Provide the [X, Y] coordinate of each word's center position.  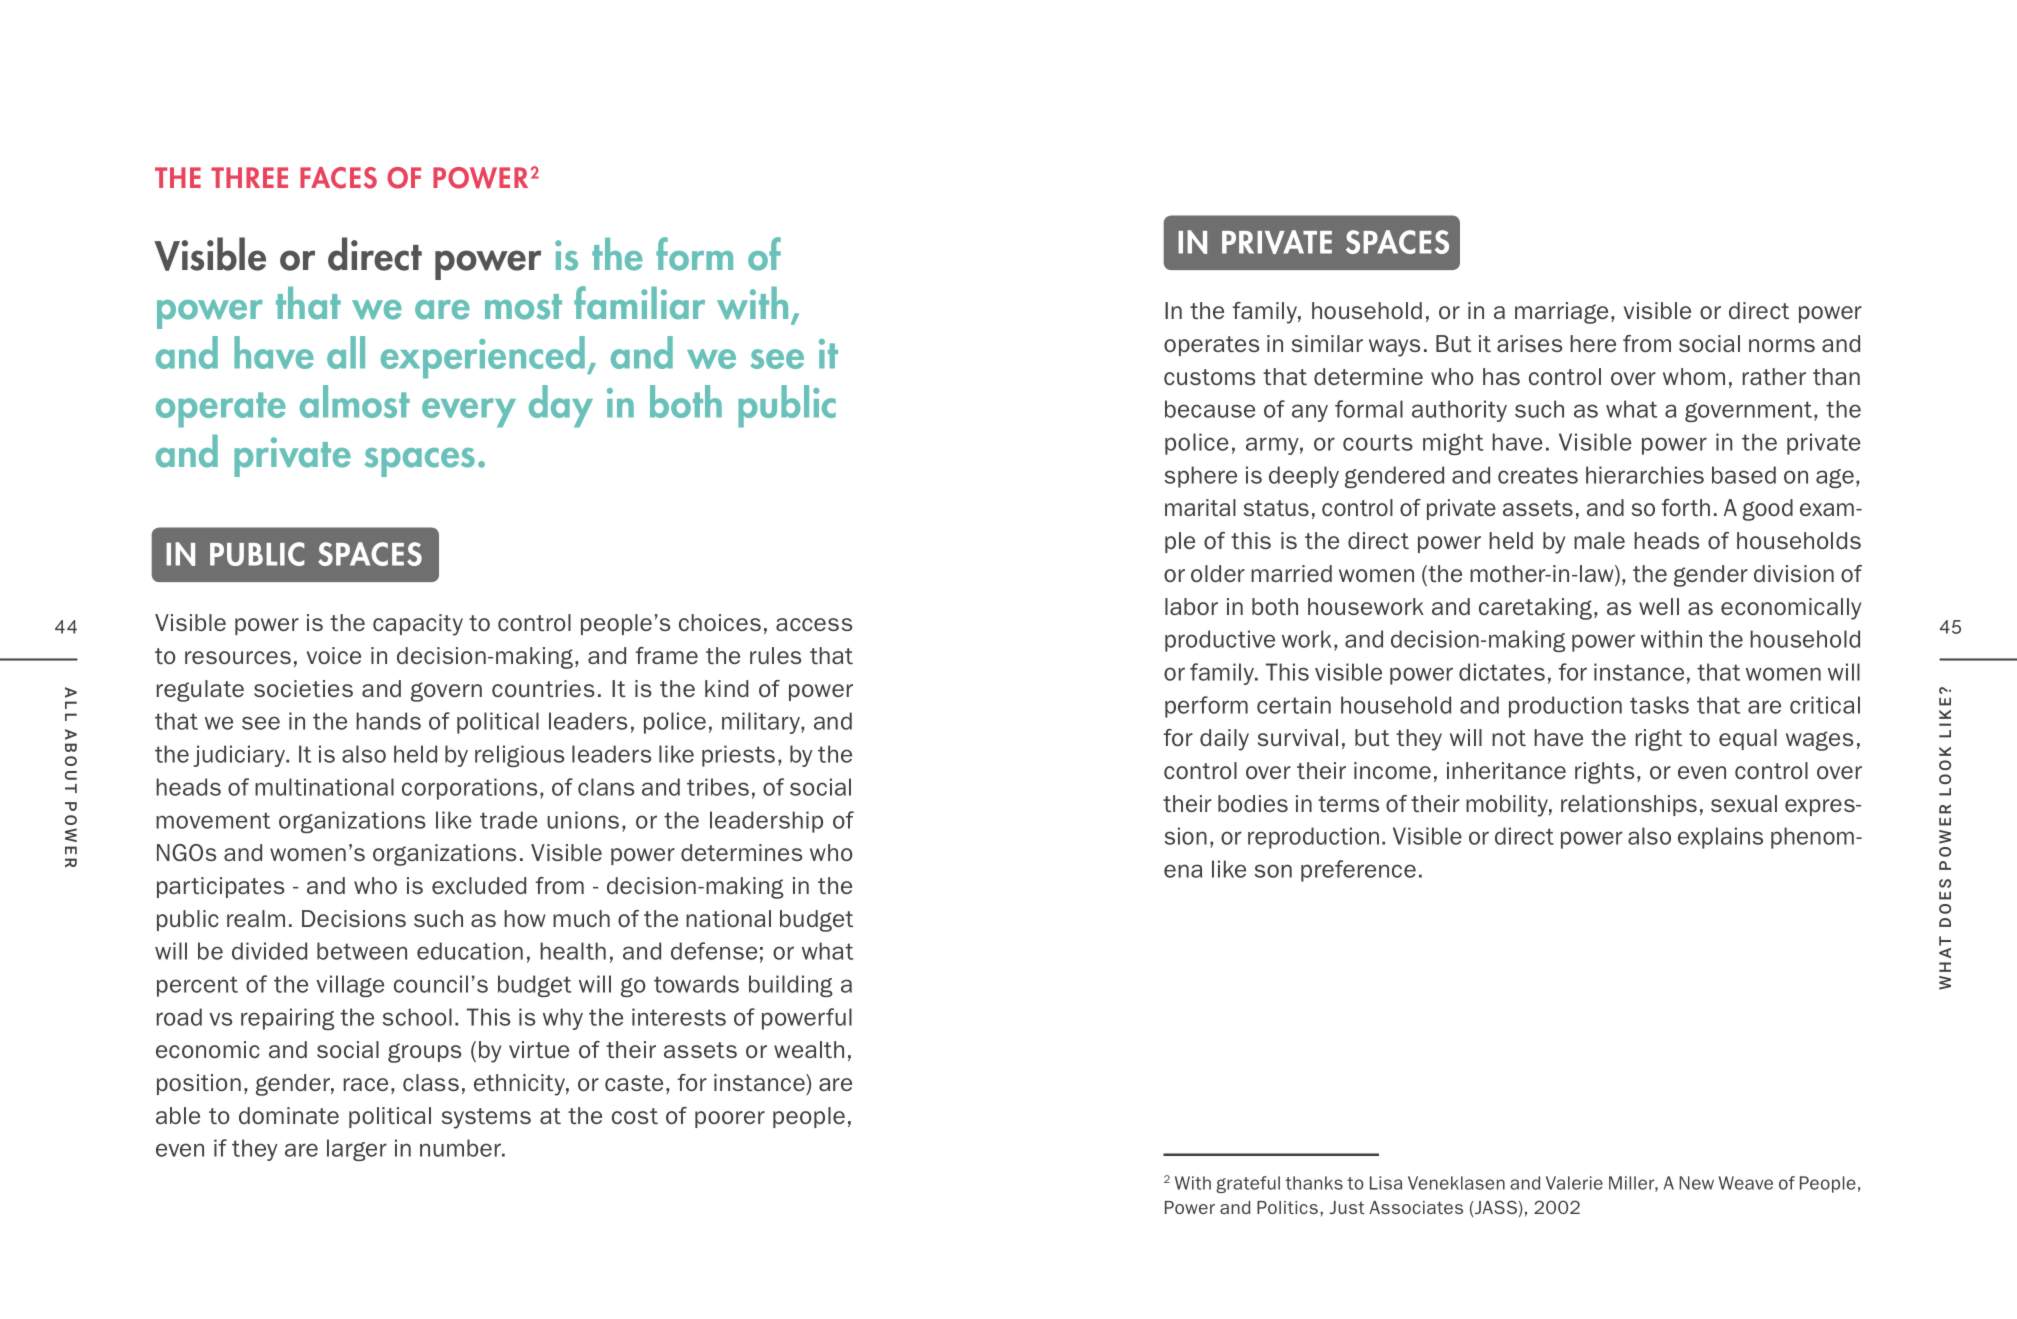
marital [1200, 507]
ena [1183, 871]
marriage [1561, 313]
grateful [1248, 1184]
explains [1720, 838]
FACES [338, 178]
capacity [418, 625]
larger [357, 1150]
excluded [479, 885]
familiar [639, 303]
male [1599, 540]
